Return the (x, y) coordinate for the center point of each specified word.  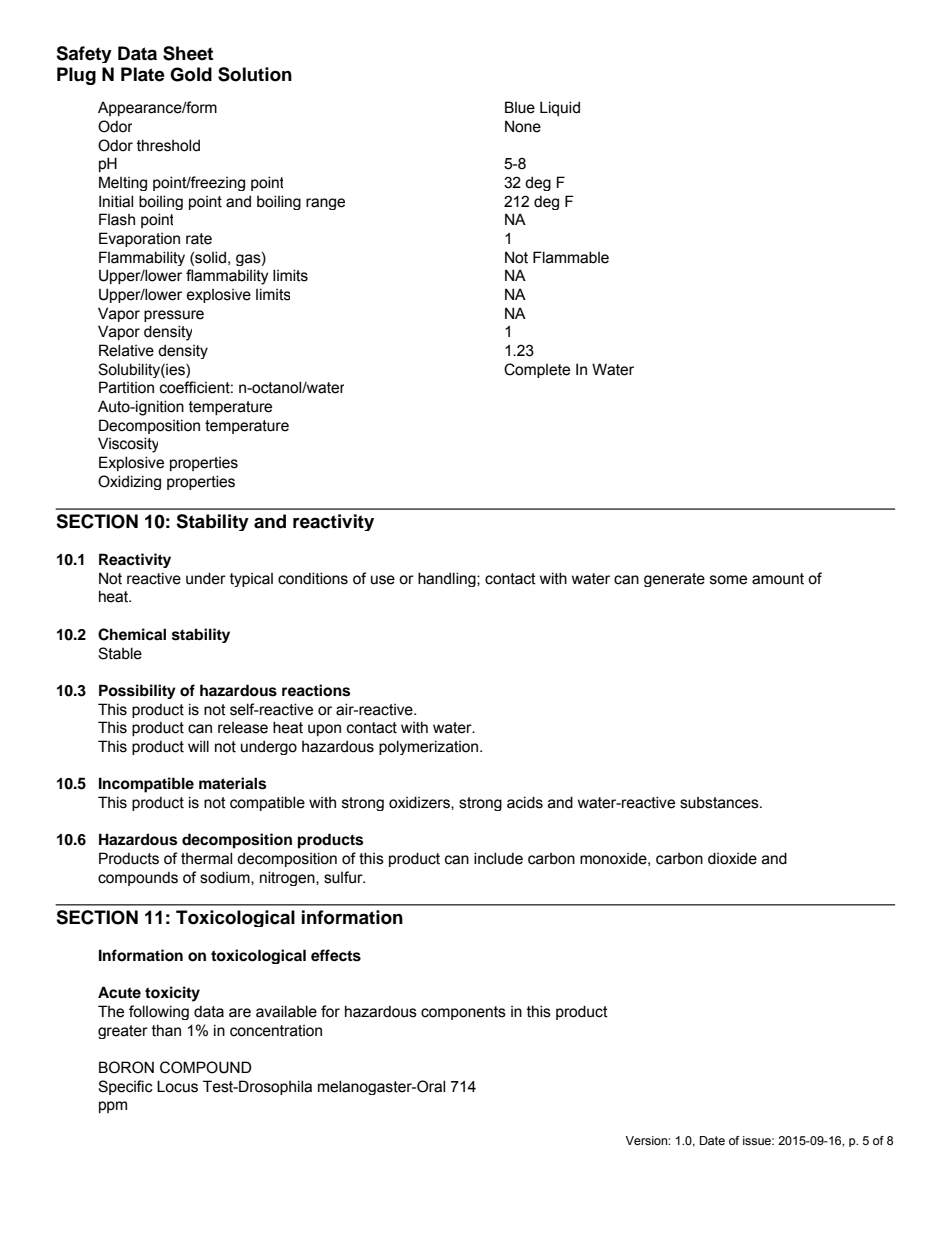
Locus (177, 1086)
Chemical (132, 634)
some (728, 580)
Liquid (560, 108)
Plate (143, 74)
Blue (520, 107)
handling (448, 579)
